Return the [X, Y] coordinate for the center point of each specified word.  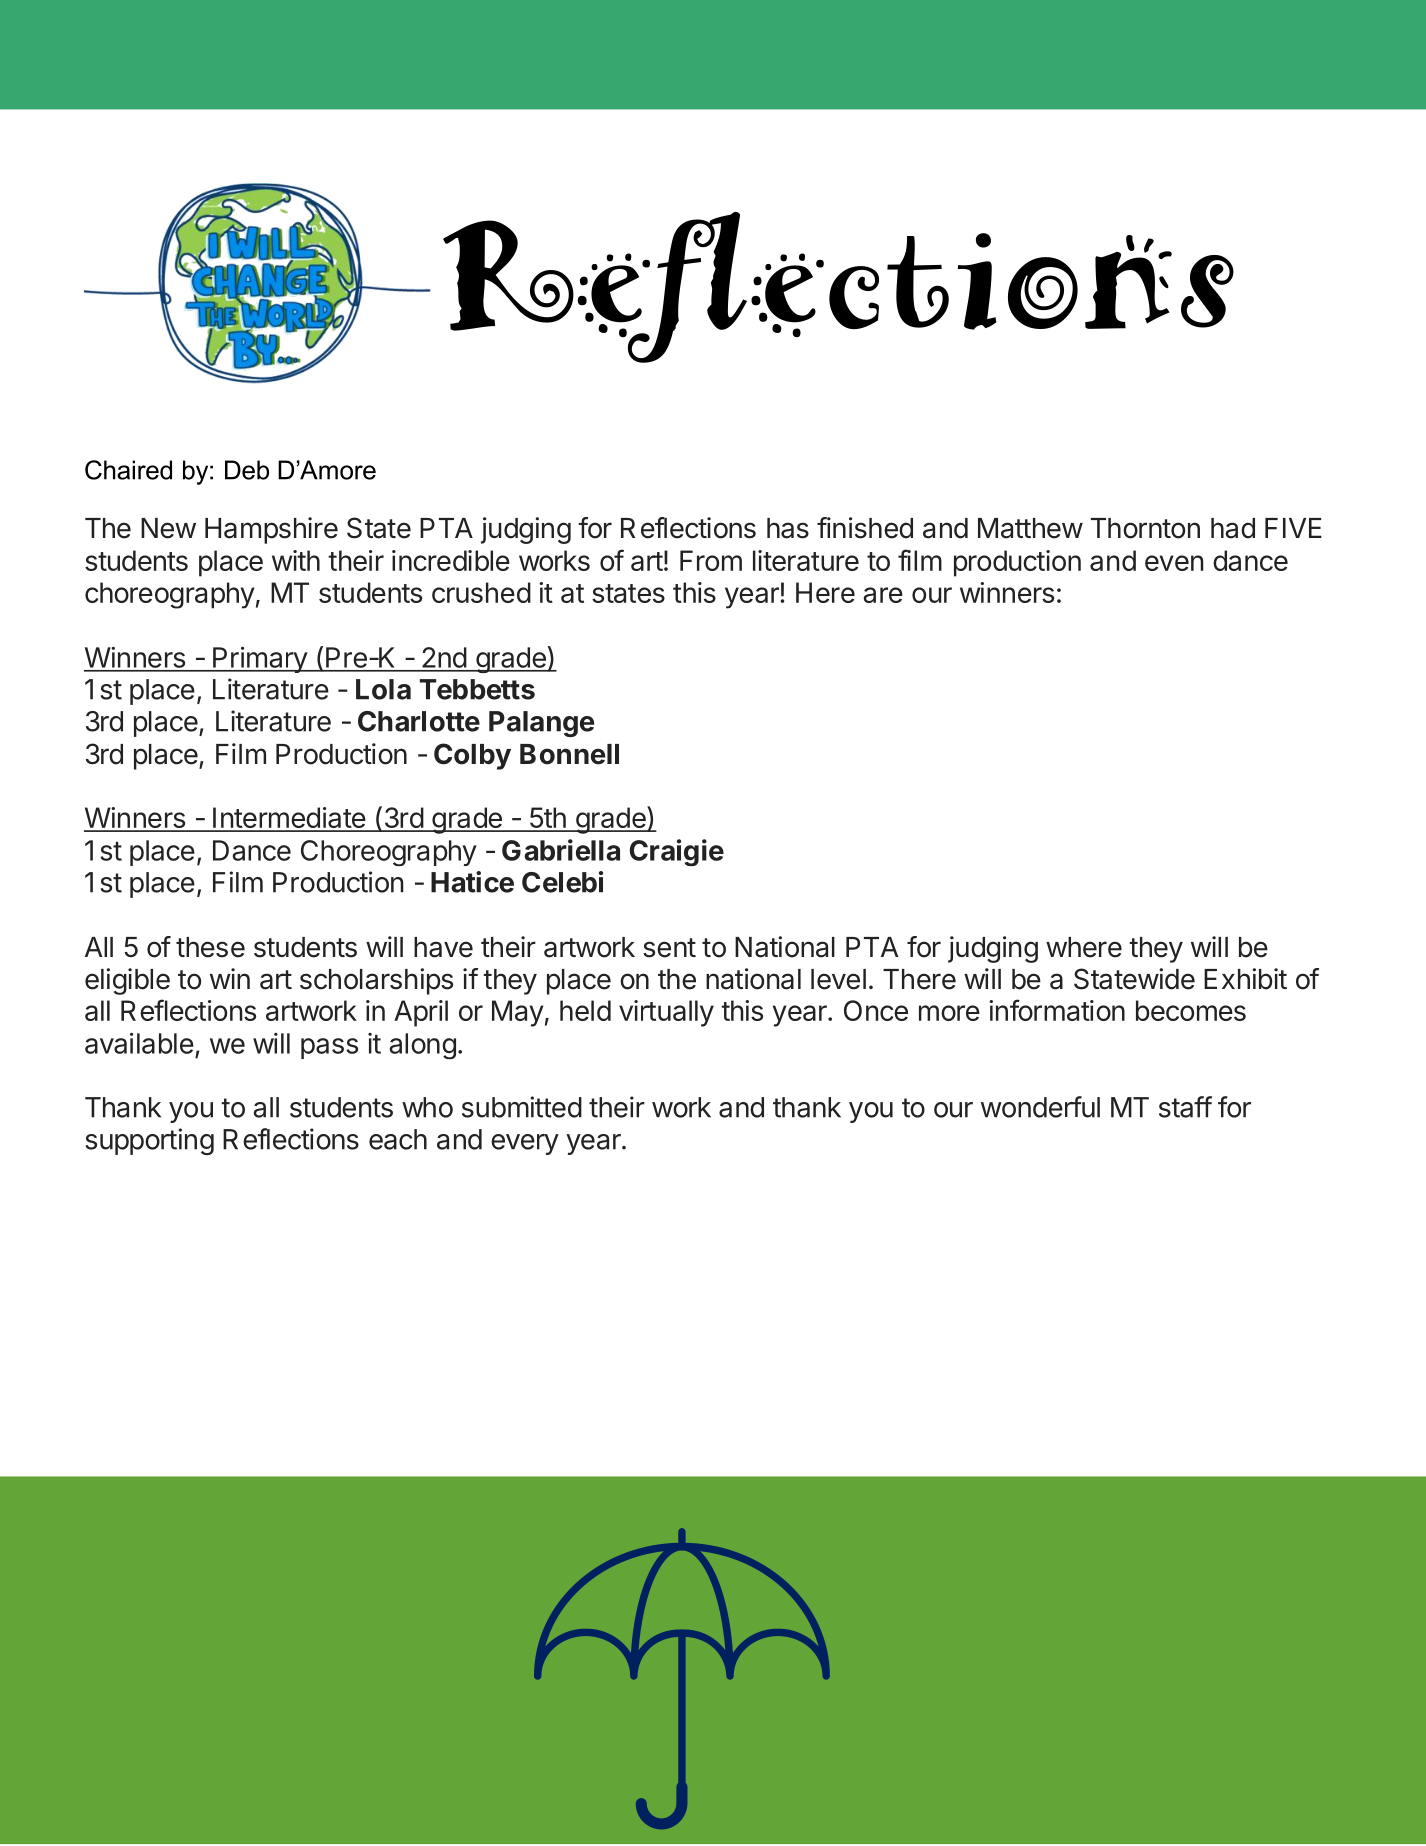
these [210, 947]
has [788, 528]
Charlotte [419, 721]
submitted [522, 1107]
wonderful [1040, 1107]
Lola [383, 689]
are [883, 595]
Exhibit [1245, 979]
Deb [247, 470]
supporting [149, 1141]
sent [669, 948]
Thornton [1145, 528]
